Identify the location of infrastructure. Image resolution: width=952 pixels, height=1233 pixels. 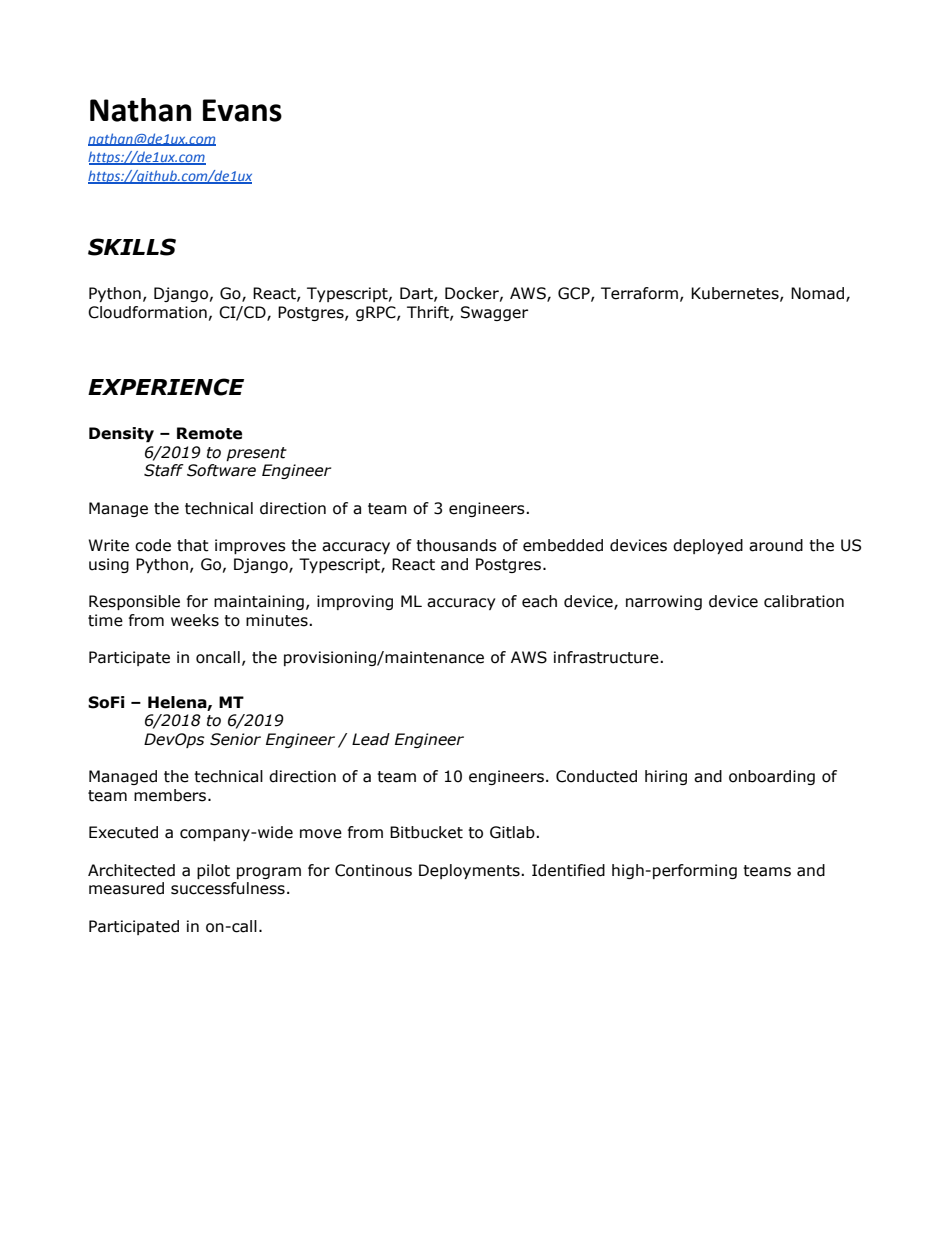
(607, 657).
